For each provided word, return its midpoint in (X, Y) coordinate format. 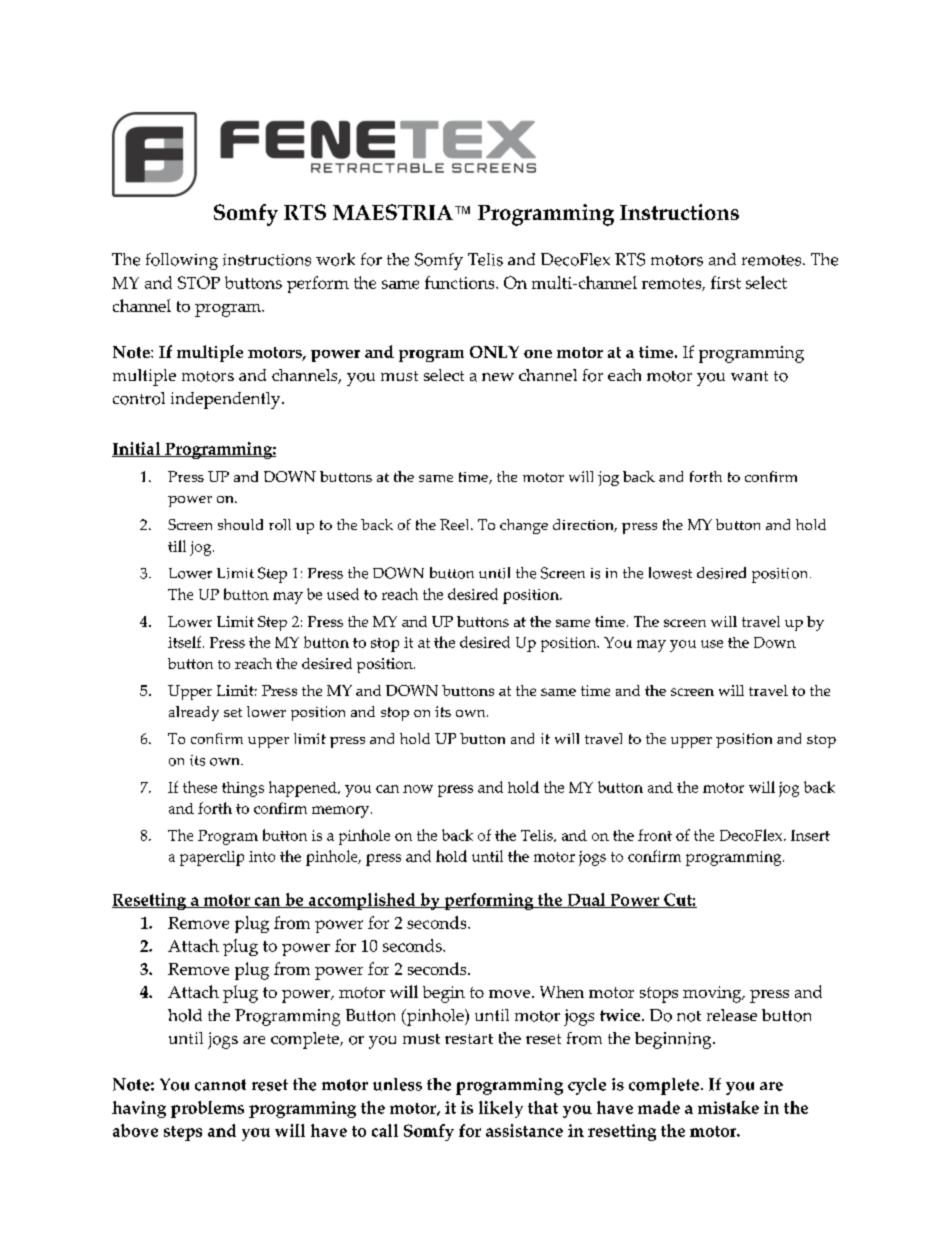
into (262, 856)
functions (461, 282)
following (182, 261)
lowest (670, 573)
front (655, 835)
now (418, 789)
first (726, 282)
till (177, 546)
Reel (456, 524)
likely (501, 1109)
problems (207, 1109)
